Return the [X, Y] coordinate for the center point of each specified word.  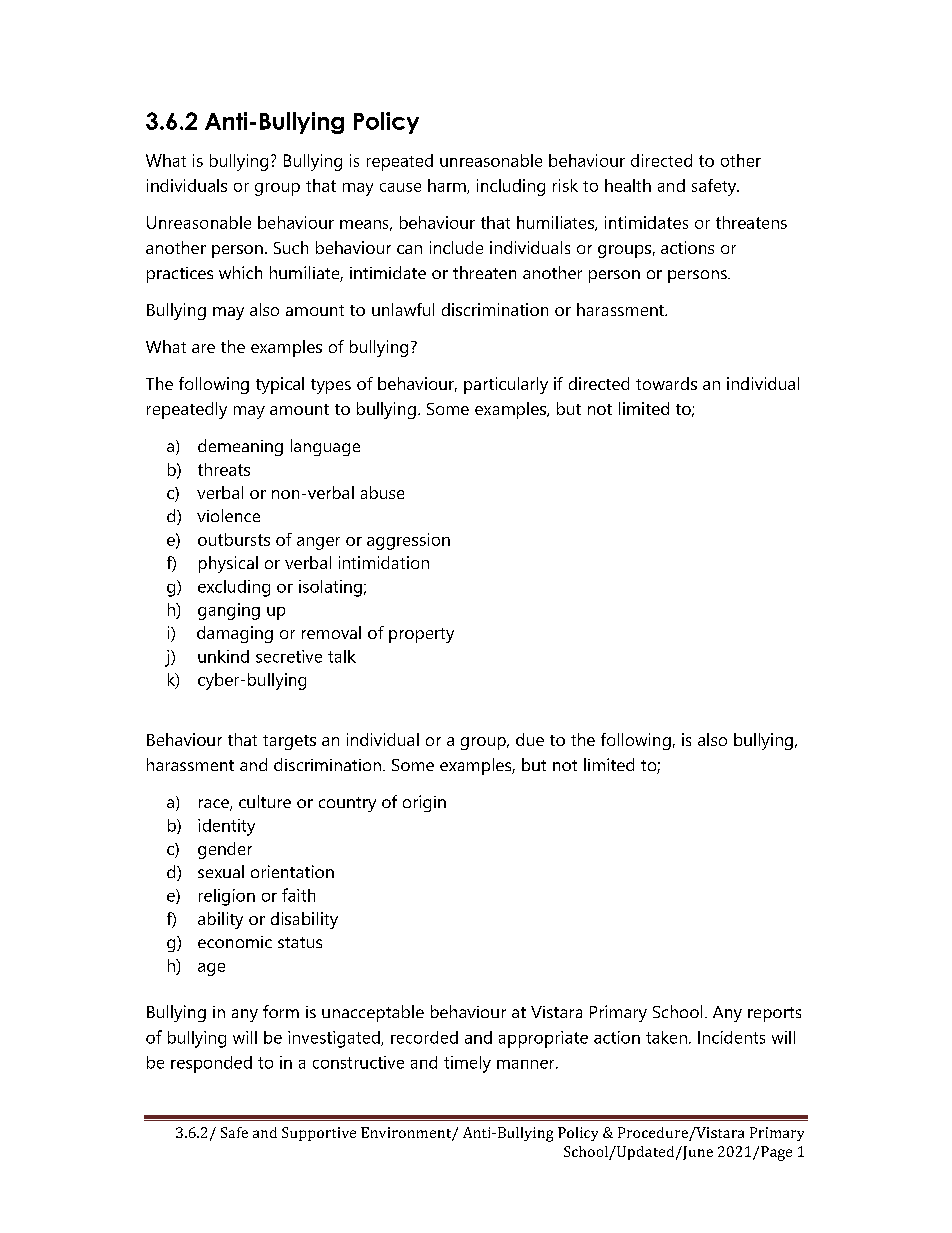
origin [424, 803]
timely [467, 1064]
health [628, 185]
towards [666, 383]
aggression [408, 541]
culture [265, 801]
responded [211, 1064]
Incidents [731, 1037]
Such [291, 247]
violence [228, 515]
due [530, 739]
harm [448, 186]
